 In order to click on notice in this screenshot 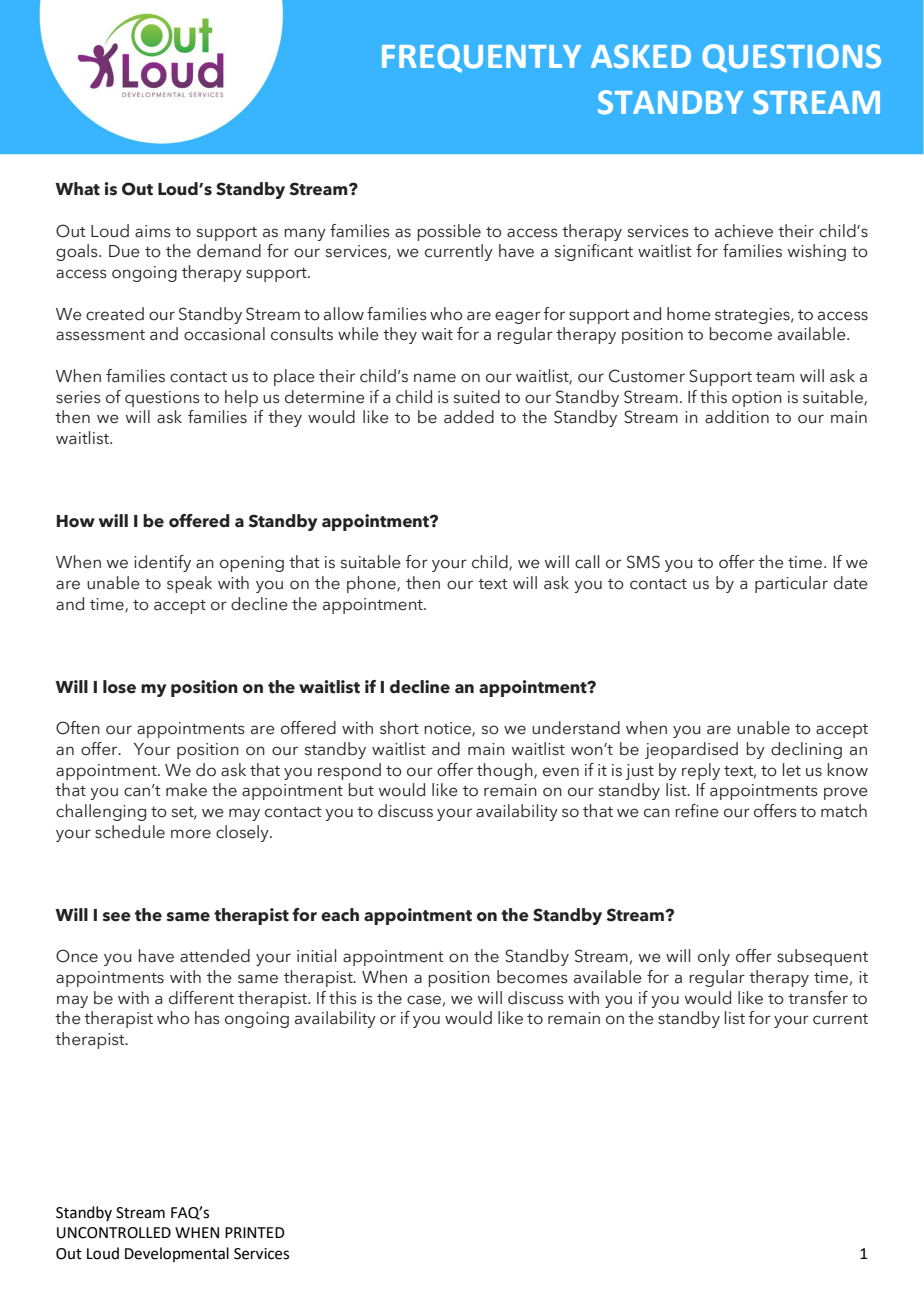, I will do `click(448, 729)`.
